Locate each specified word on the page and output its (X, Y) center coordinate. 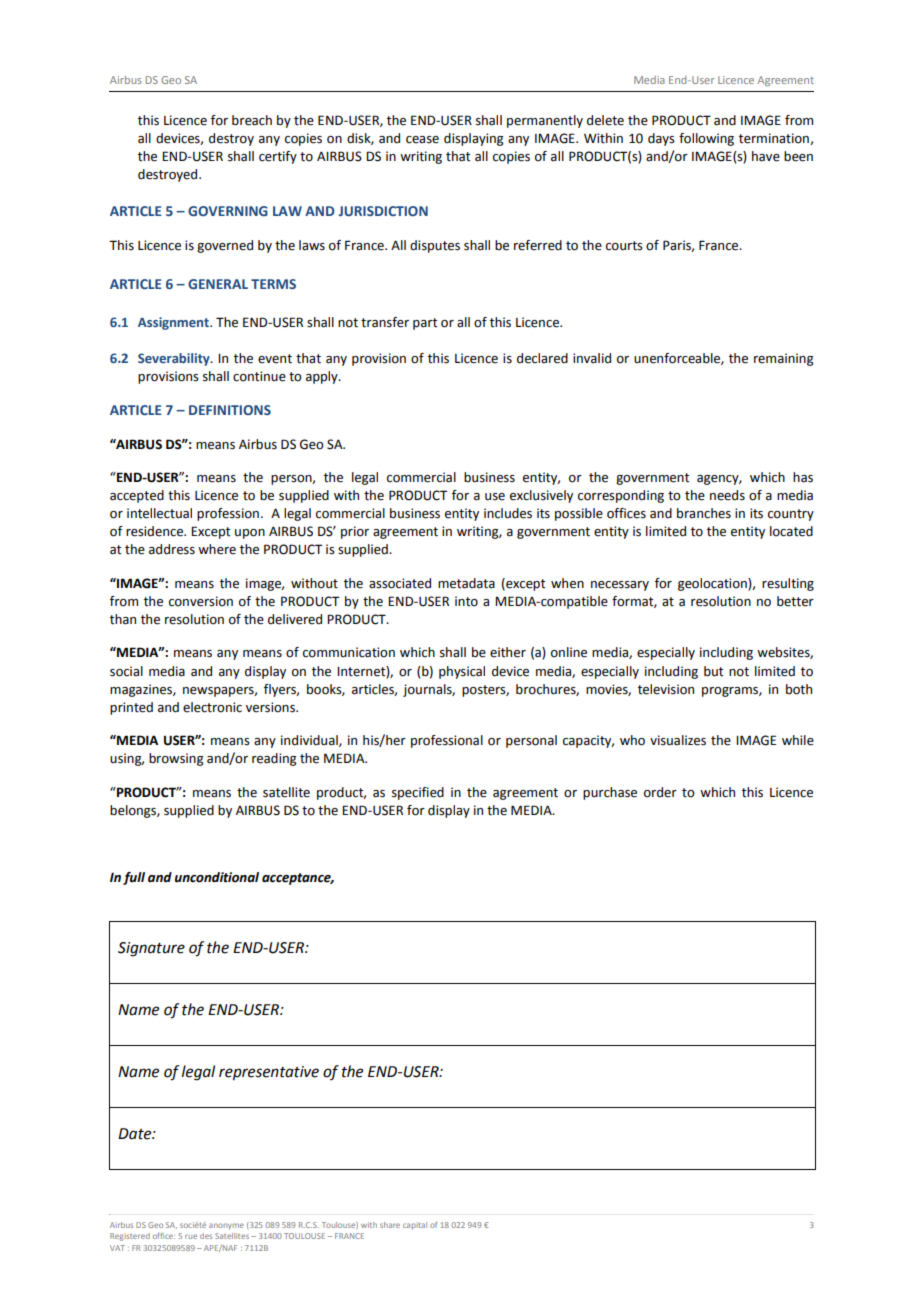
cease (422, 140)
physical (462, 672)
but (713, 671)
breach (252, 120)
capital (415, 1225)
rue (191, 1236)
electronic (212, 707)
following (706, 139)
